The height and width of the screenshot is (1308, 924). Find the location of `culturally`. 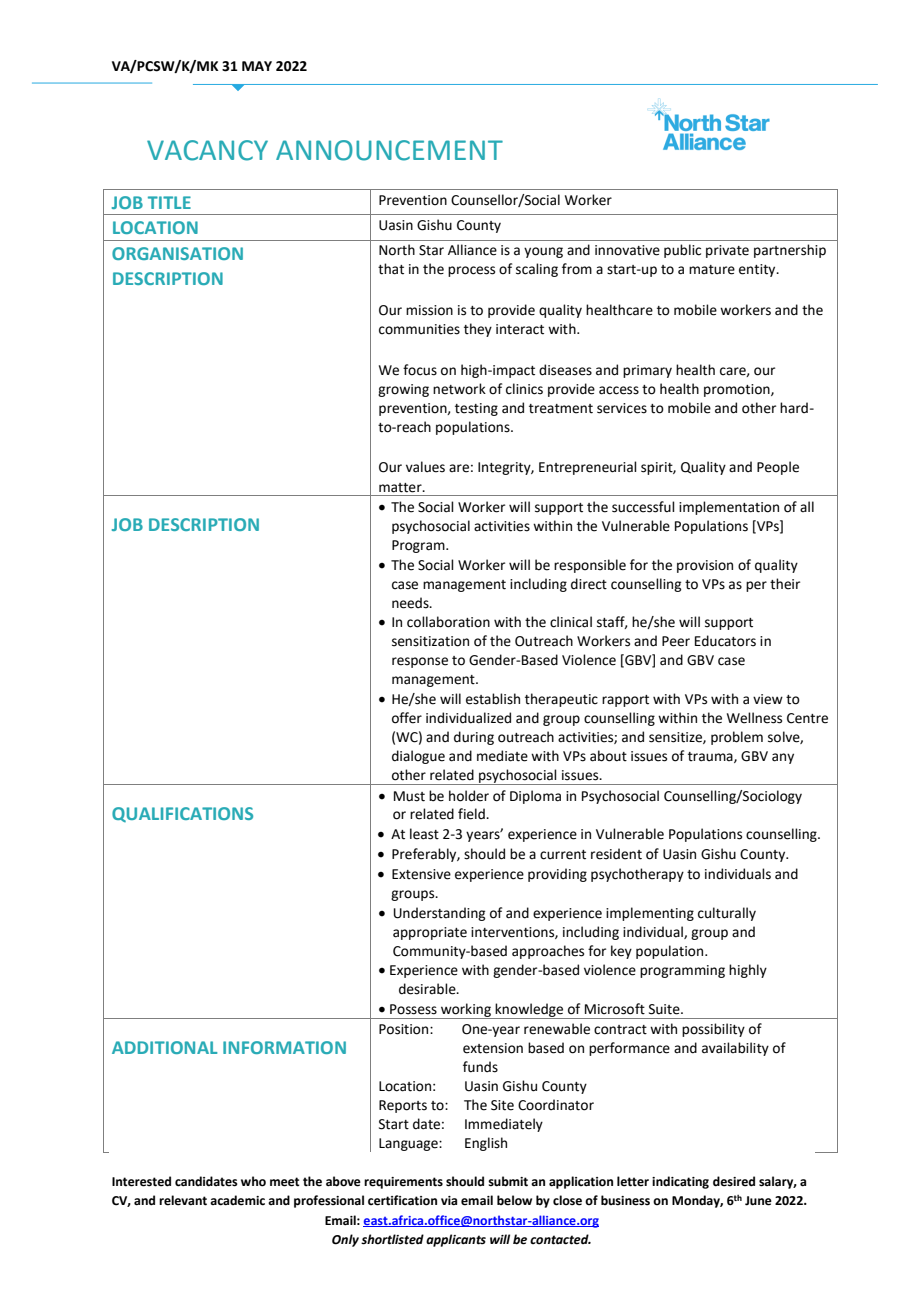

culturally is located at coordinates (727, 914).
